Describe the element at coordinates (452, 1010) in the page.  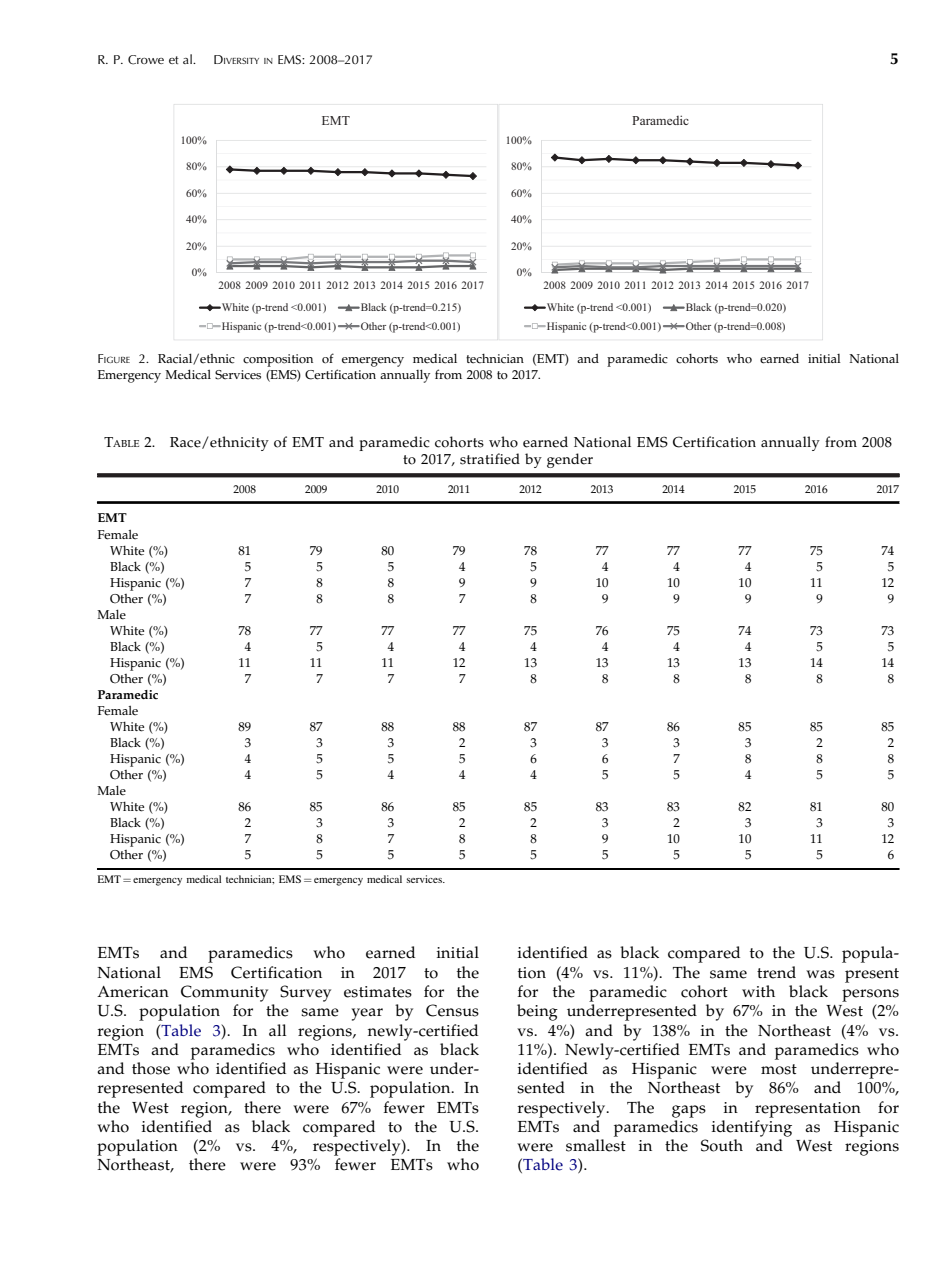
I see `Census` at that location.
